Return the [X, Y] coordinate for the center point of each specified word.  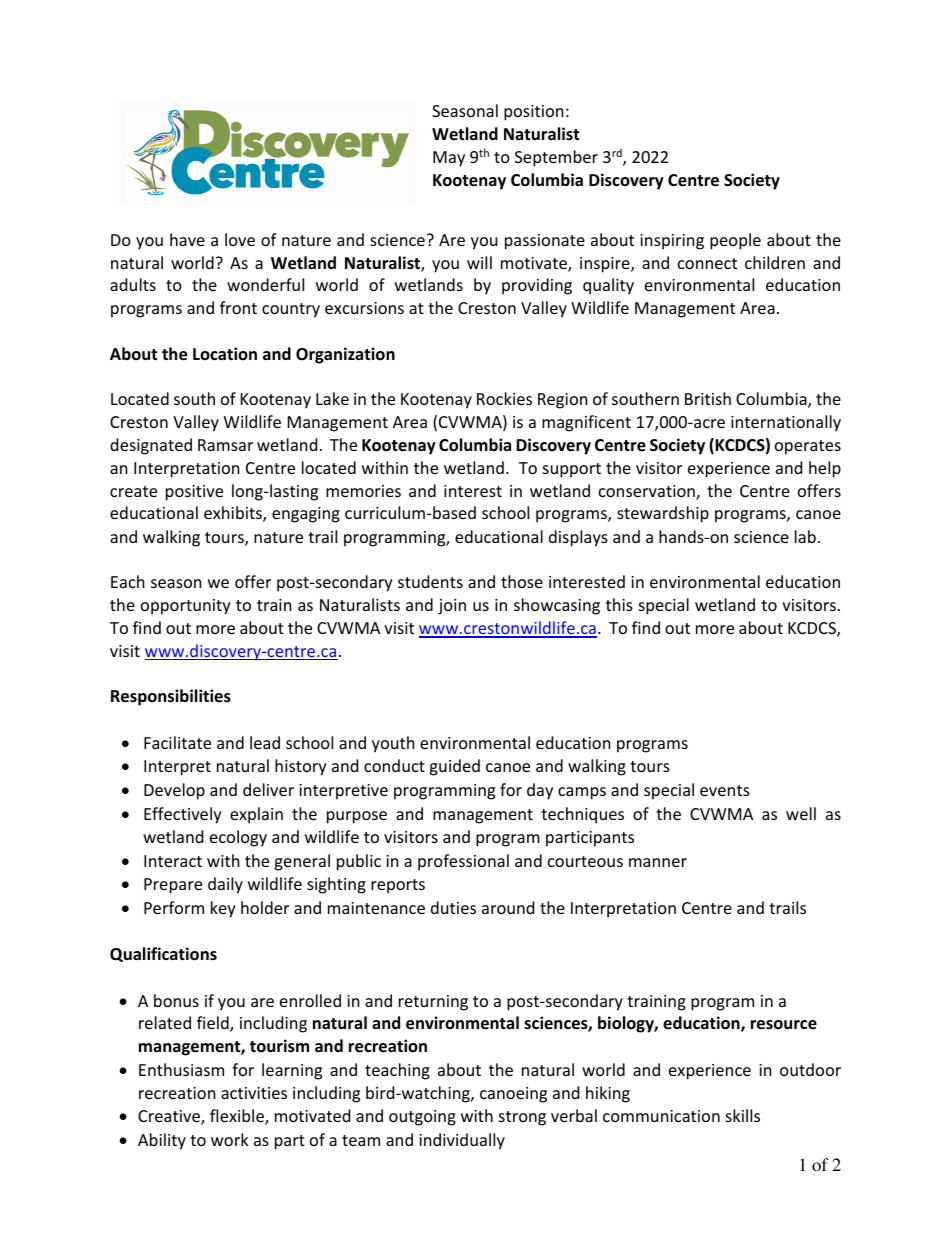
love [240, 239]
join [452, 607]
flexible [238, 1117]
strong [522, 1118]
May [449, 159]
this [619, 604]
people [735, 241]
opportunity [186, 607]
